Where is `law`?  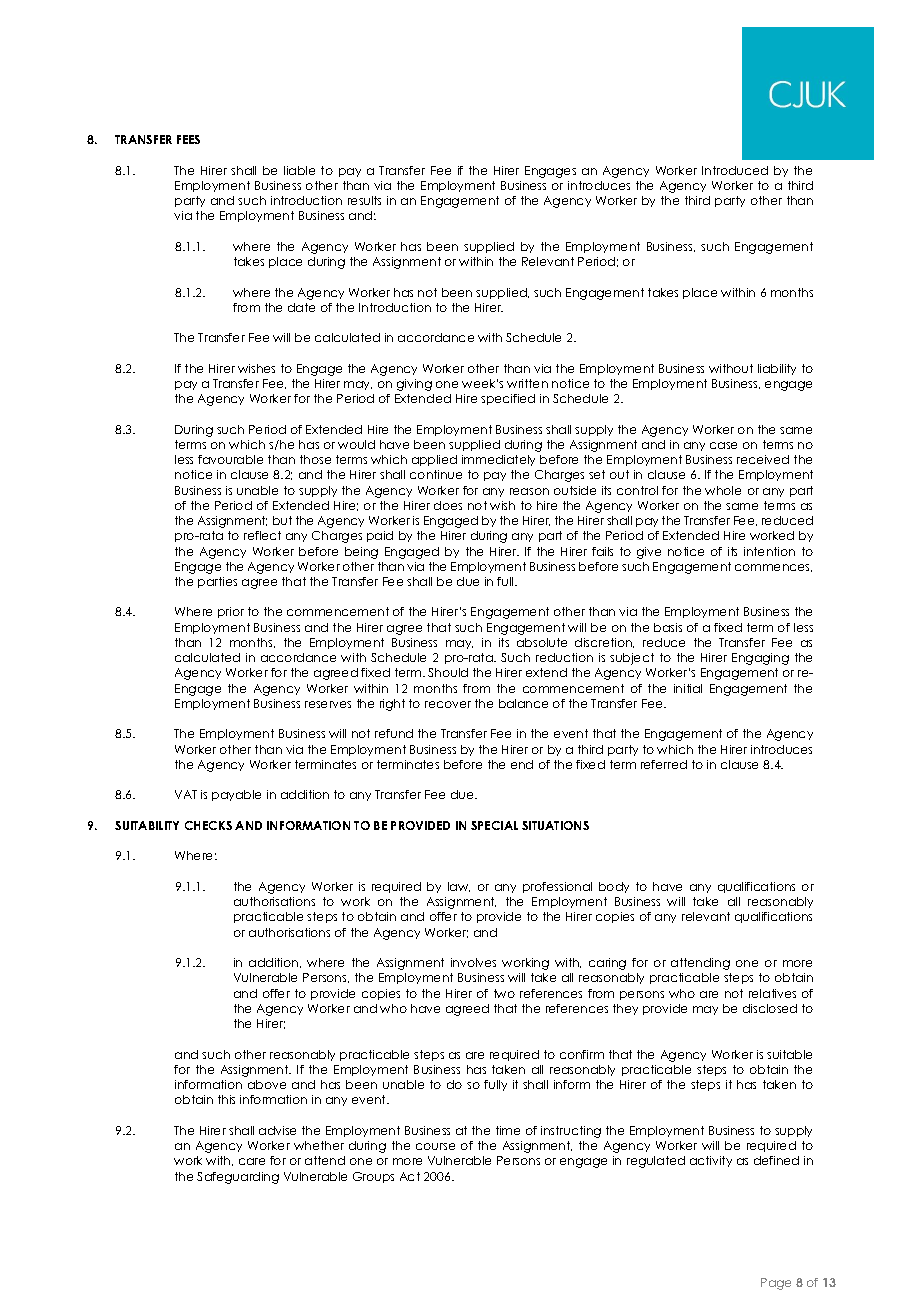 law is located at coordinates (459, 887).
